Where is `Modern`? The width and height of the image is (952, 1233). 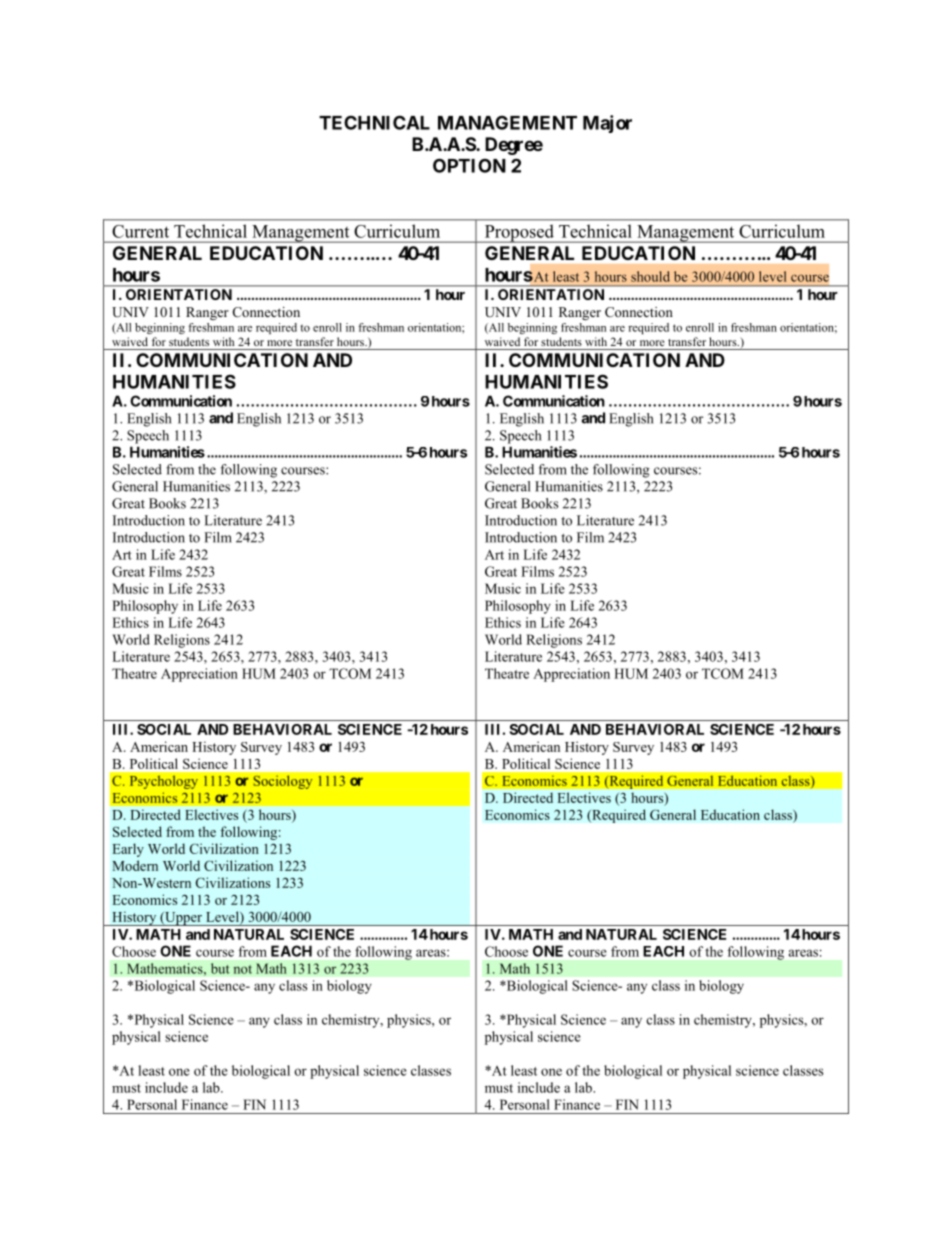 Modern is located at coordinates (135, 865).
